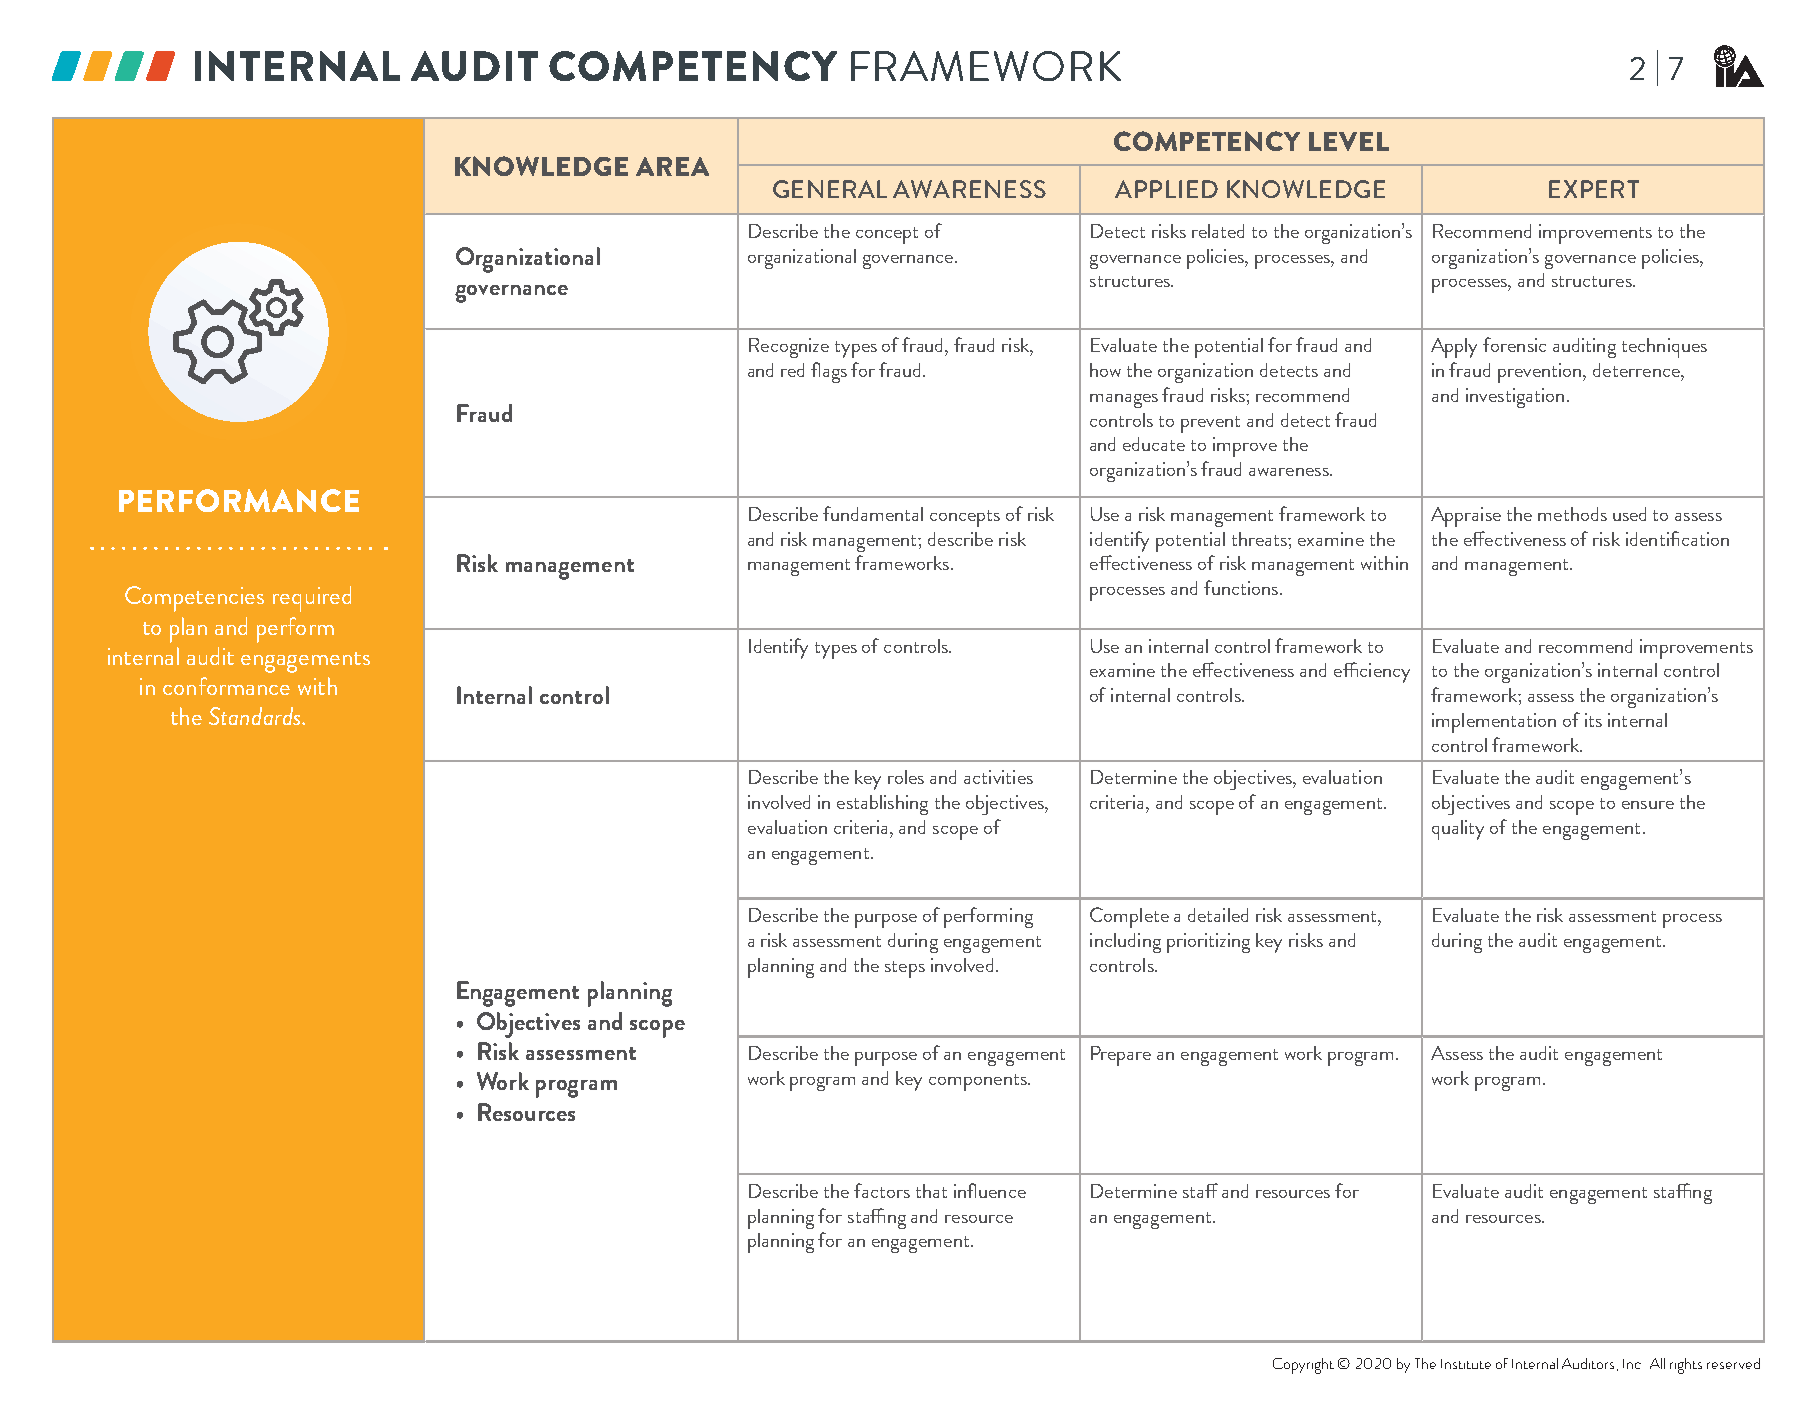 This screenshot has height=1403, width=1816. What do you see at coordinates (931, 1191) in the screenshot?
I see `that` at bounding box center [931, 1191].
